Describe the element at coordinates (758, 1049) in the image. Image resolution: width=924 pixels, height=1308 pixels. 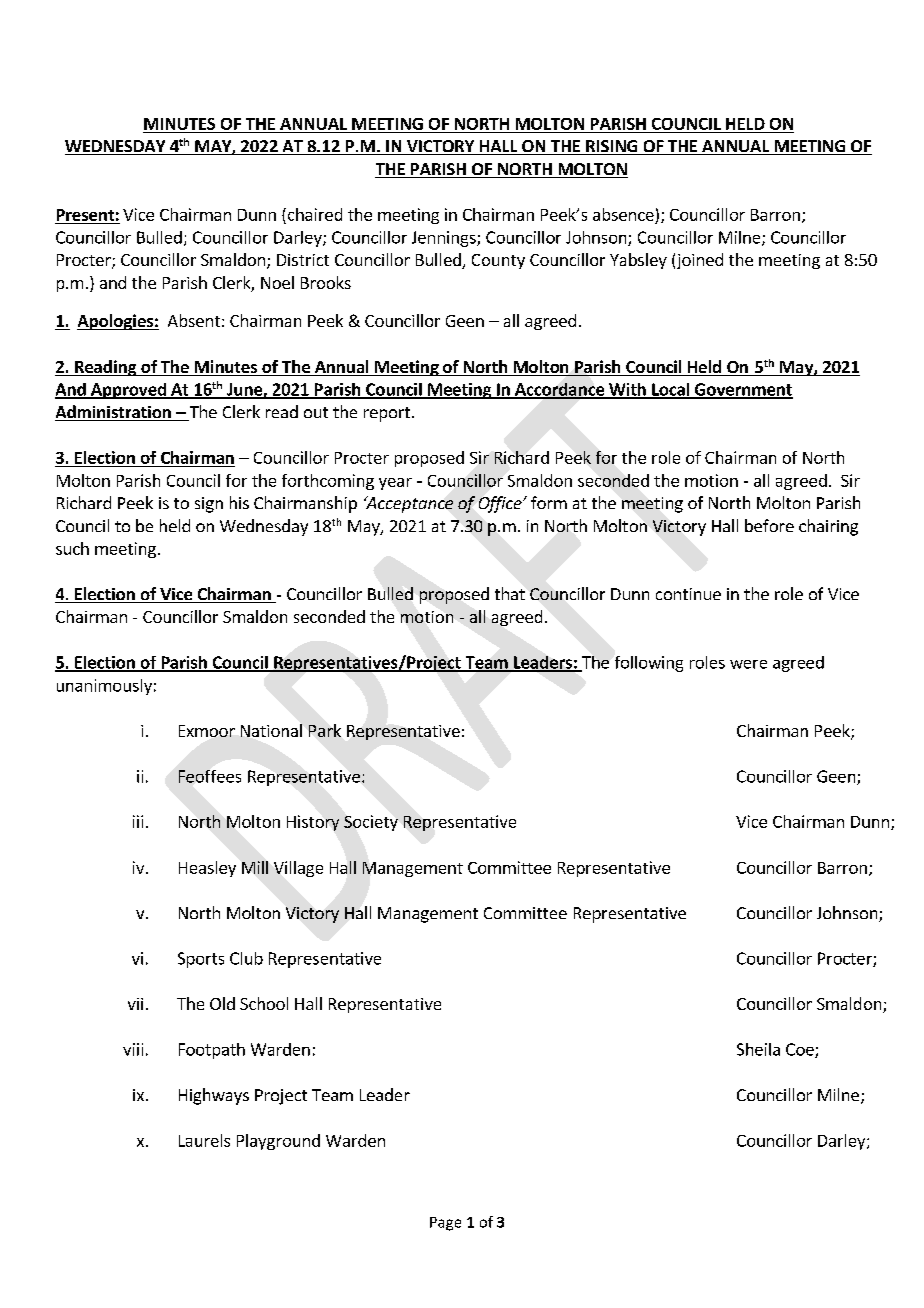
I see `Sheila` at that location.
